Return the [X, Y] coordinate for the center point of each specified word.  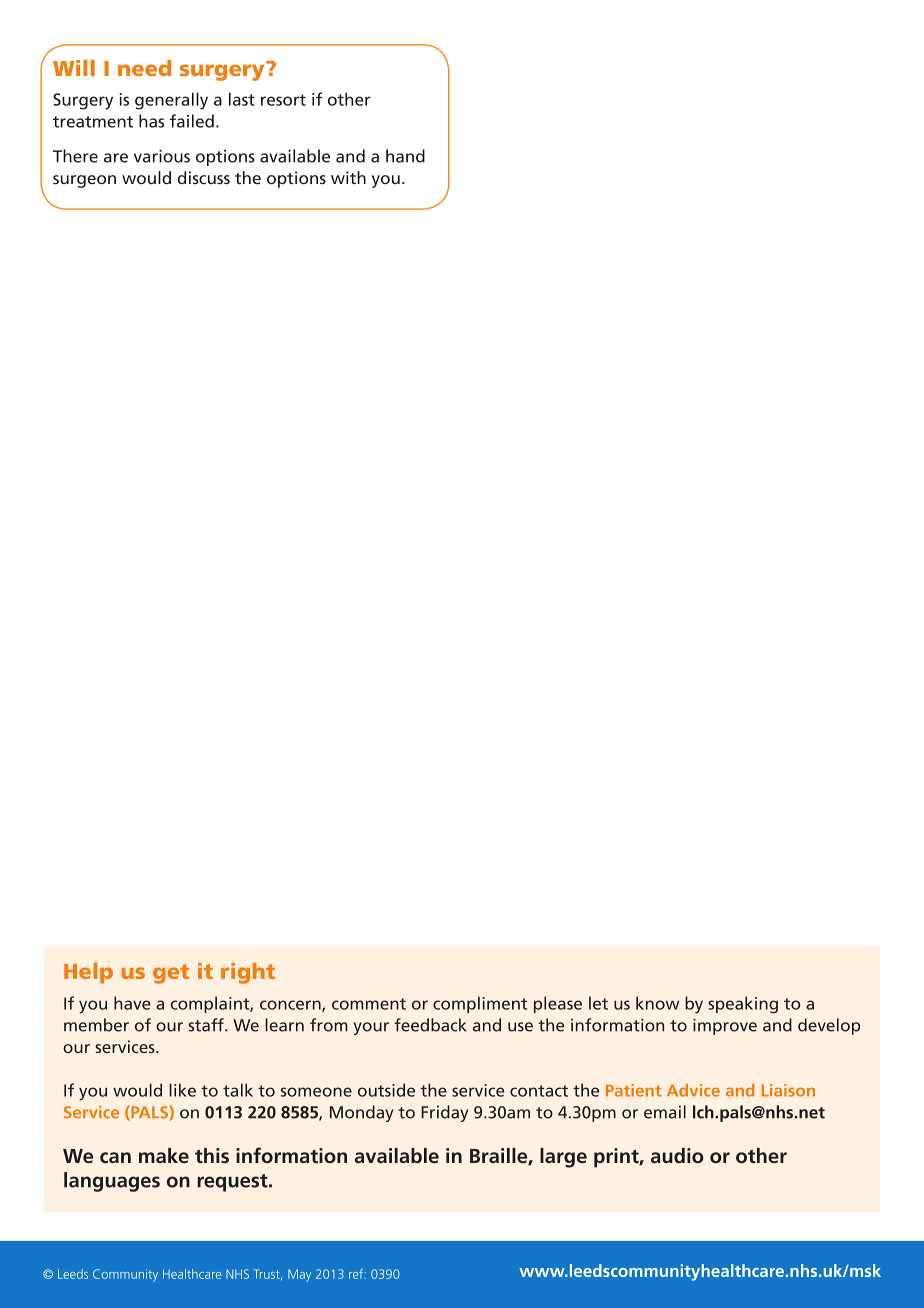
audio [677, 1155]
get [171, 974]
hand [405, 156]
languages [112, 1182]
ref [357, 1273]
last [242, 99]
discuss [204, 178]
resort [283, 100]
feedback [430, 1025]
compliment [480, 1004]
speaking [743, 1005]
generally [171, 101]
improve [725, 1027]
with [348, 178]
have [132, 1003]
